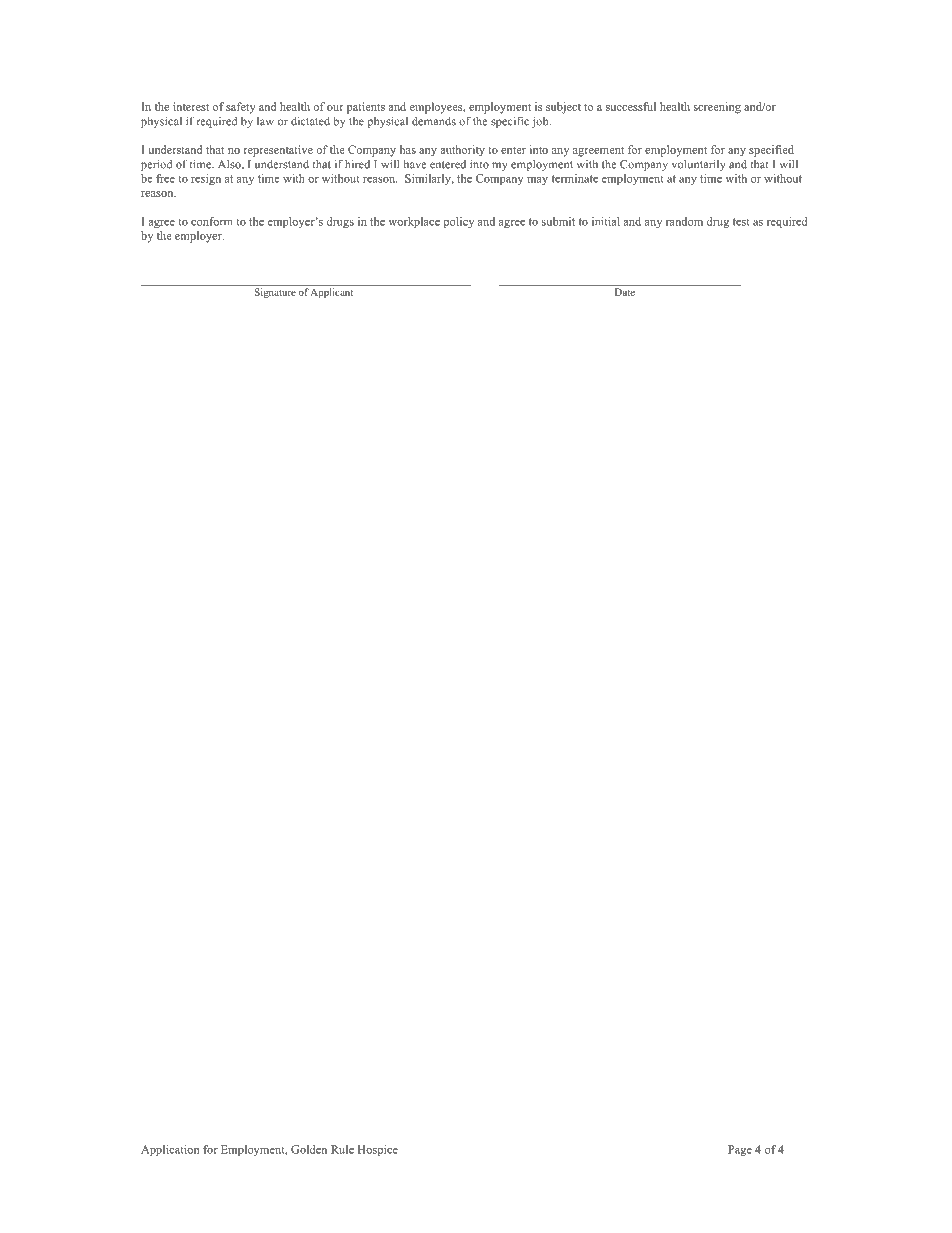 The height and width of the image is (1233, 952). I want to click on safety, so click(241, 108).
